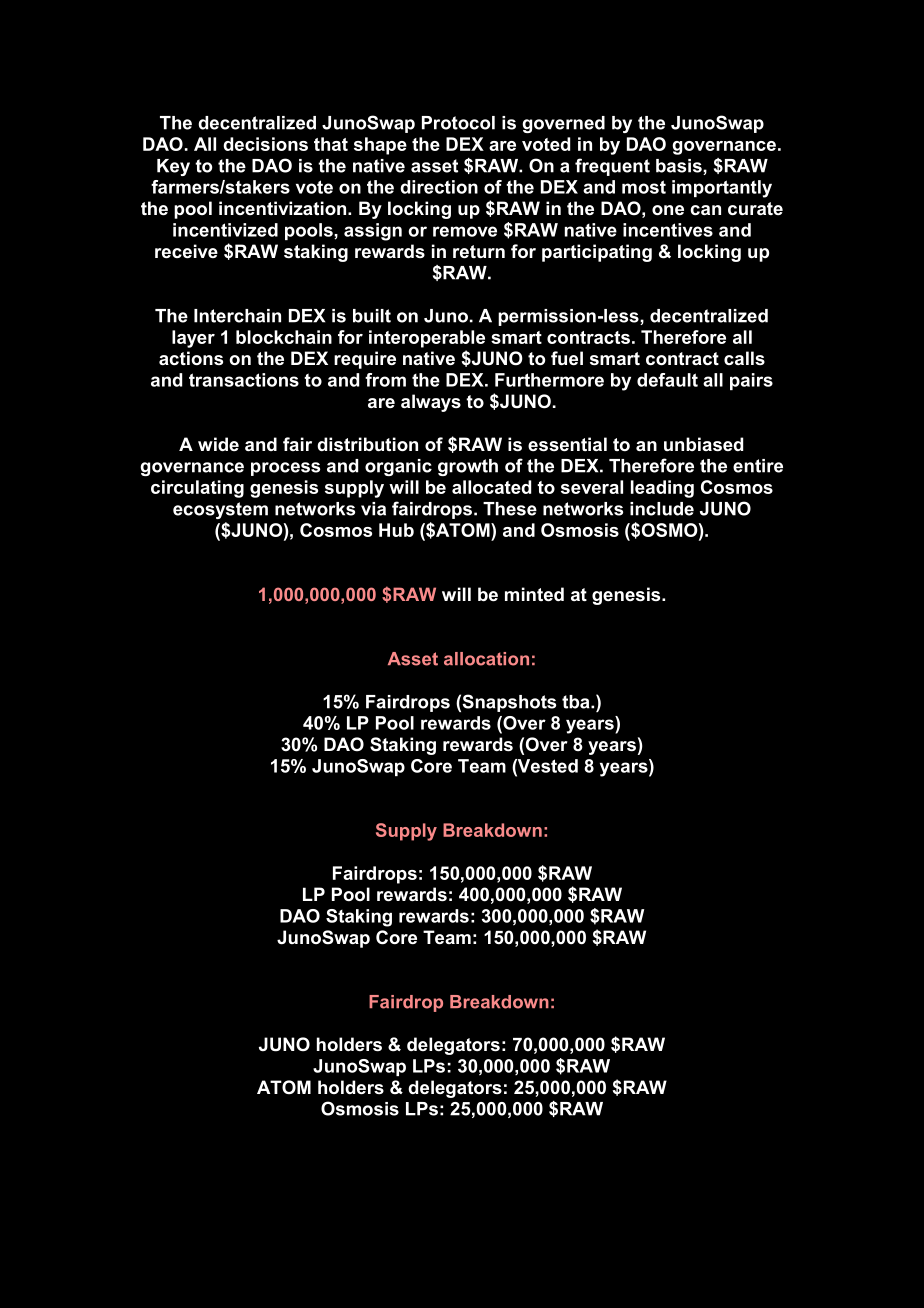 Image resolution: width=924 pixels, height=1308 pixels. I want to click on wide, so click(218, 444).
